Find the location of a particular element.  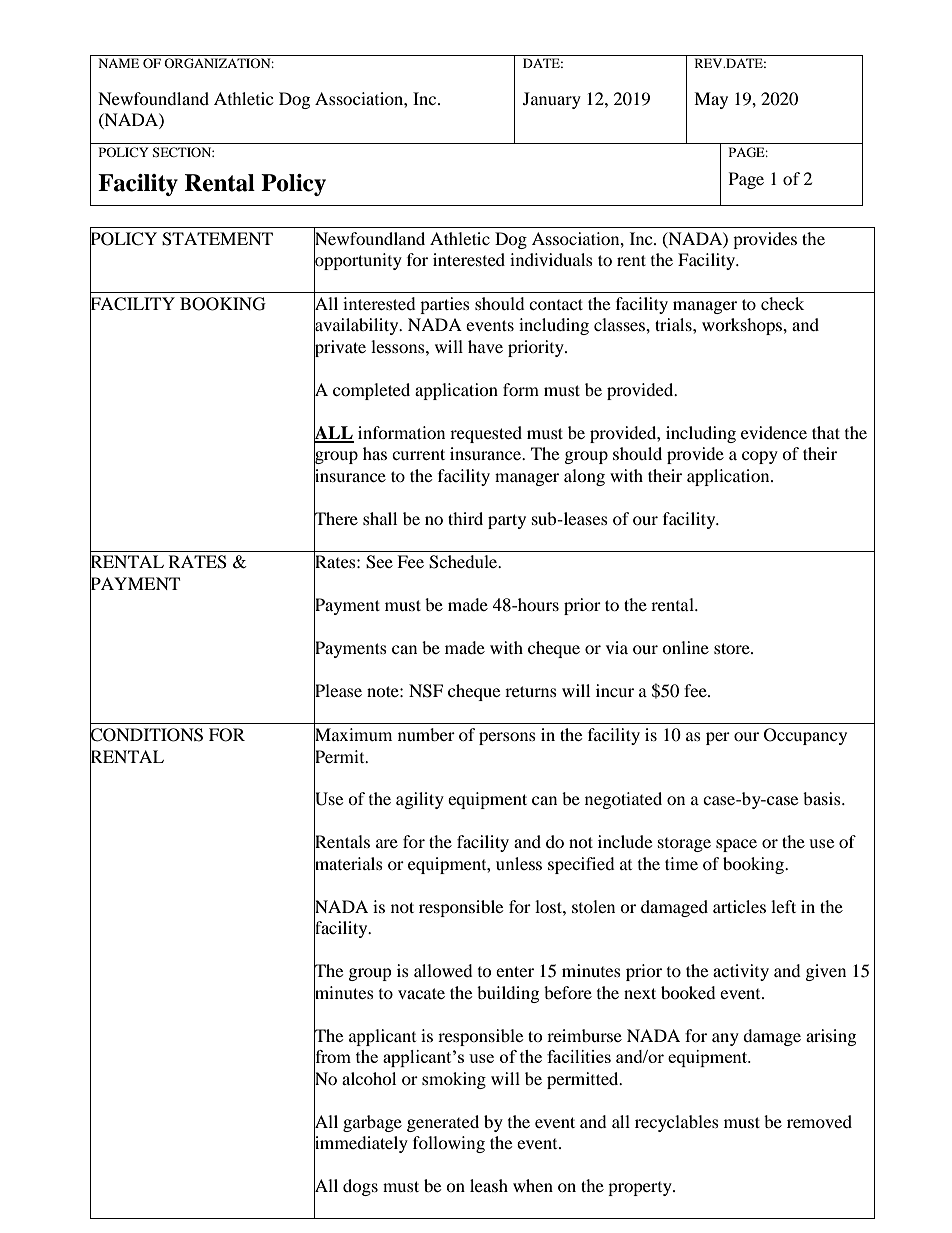

immediately is located at coordinates (361, 1145).
